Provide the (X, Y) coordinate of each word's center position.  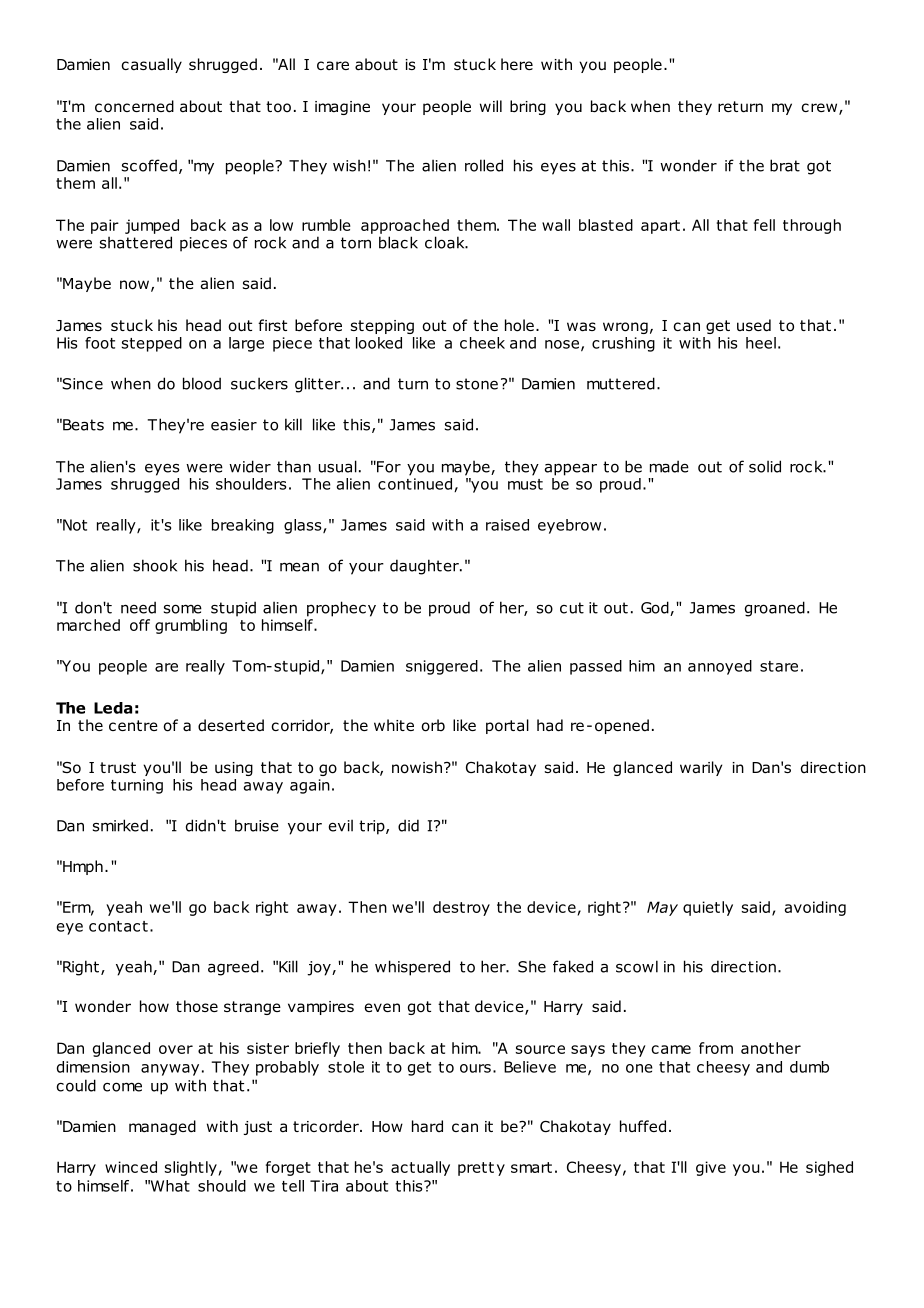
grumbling (191, 626)
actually (420, 1168)
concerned (134, 106)
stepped (152, 344)
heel (761, 343)
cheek (482, 343)
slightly (191, 1168)
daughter (425, 567)
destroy (461, 908)
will (491, 106)
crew (820, 109)
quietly (708, 908)
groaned (775, 609)
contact (118, 926)
